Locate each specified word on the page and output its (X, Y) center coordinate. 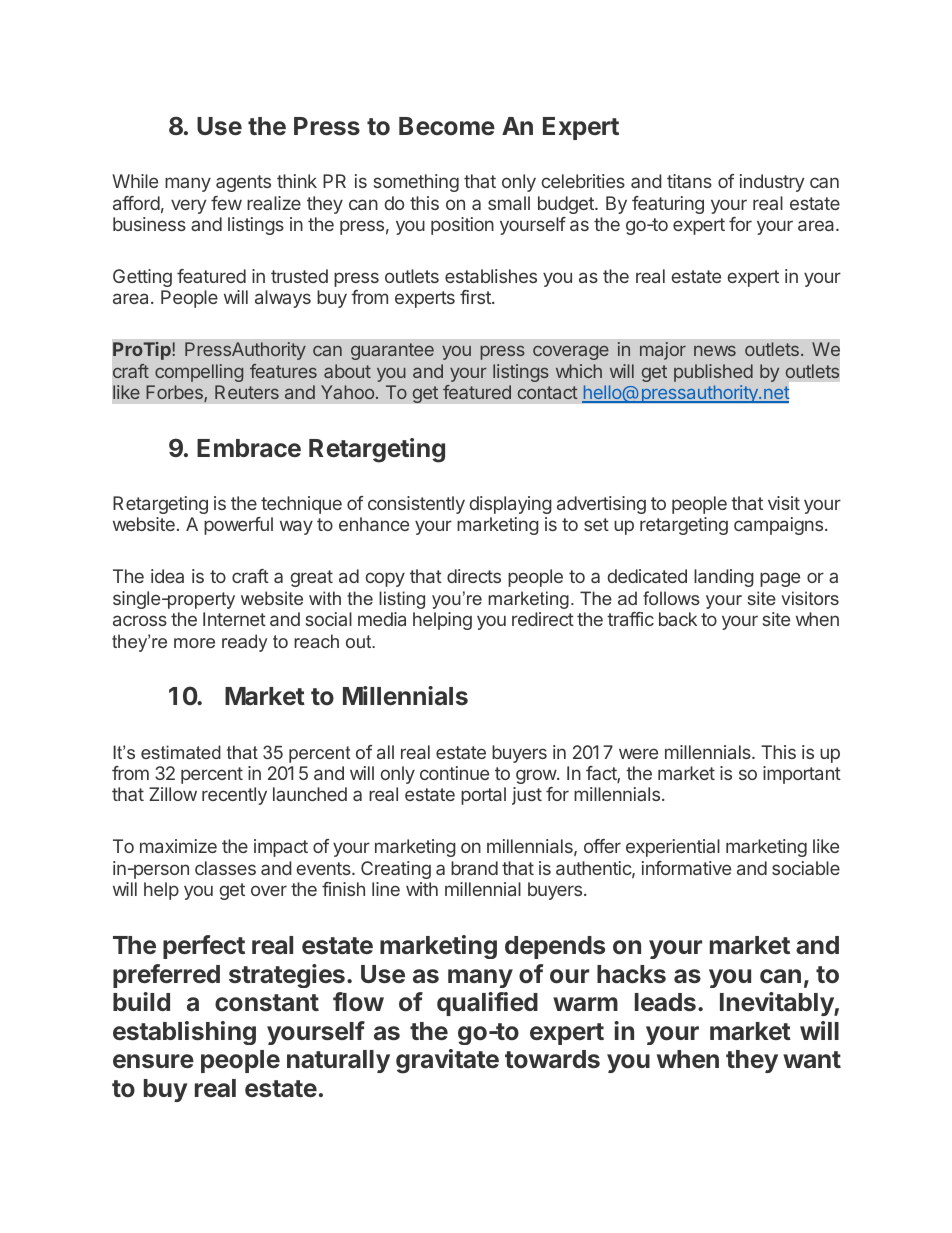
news (715, 351)
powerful (238, 526)
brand (474, 868)
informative (686, 868)
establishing (184, 1033)
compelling (199, 373)
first (476, 297)
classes (225, 868)
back (678, 619)
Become (447, 126)
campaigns (780, 526)
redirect (543, 619)
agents (243, 183)
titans (689, 181)
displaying (511, 505)
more (194, 643)
